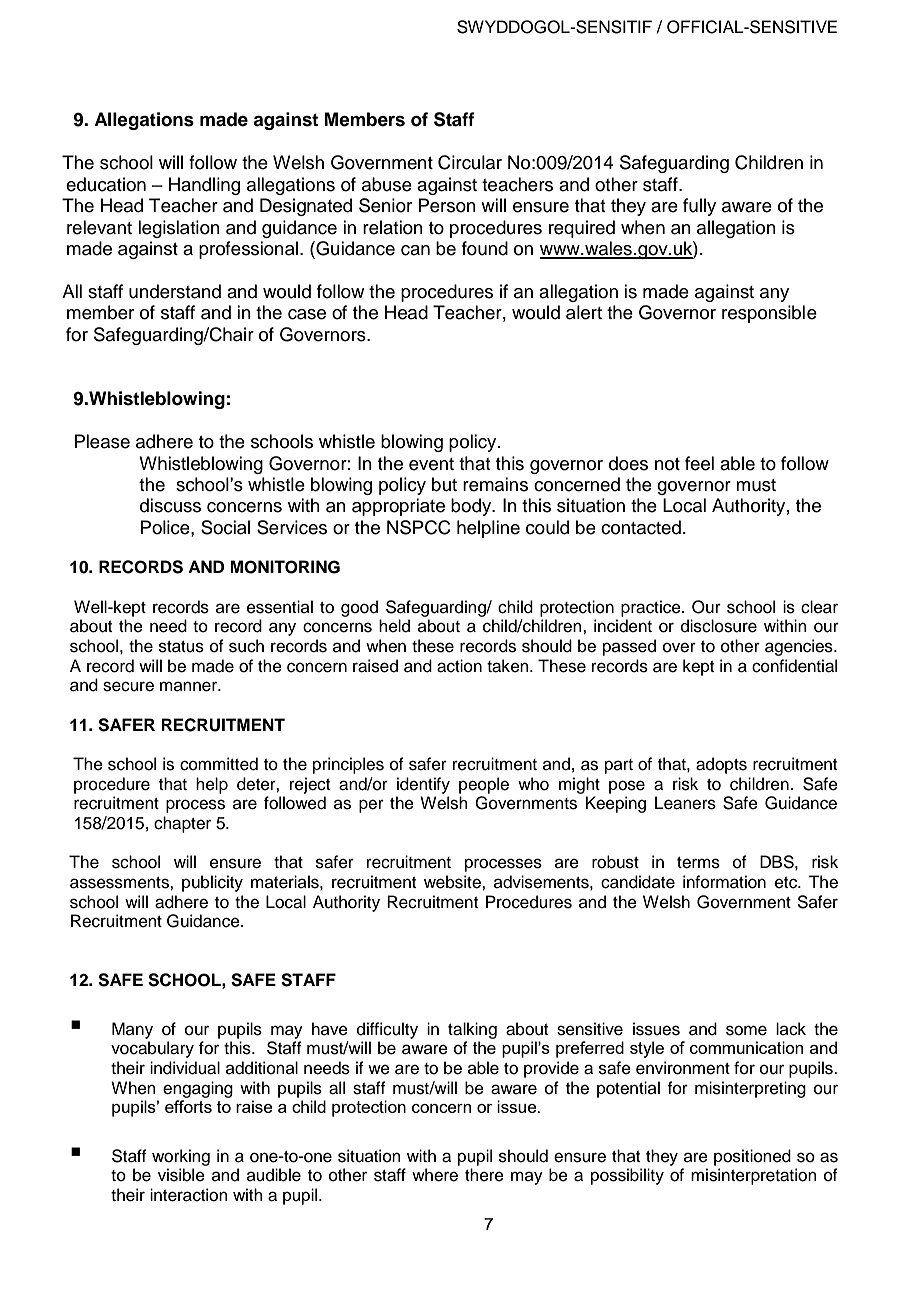  I want to click on responsible, so click(769, 314).
